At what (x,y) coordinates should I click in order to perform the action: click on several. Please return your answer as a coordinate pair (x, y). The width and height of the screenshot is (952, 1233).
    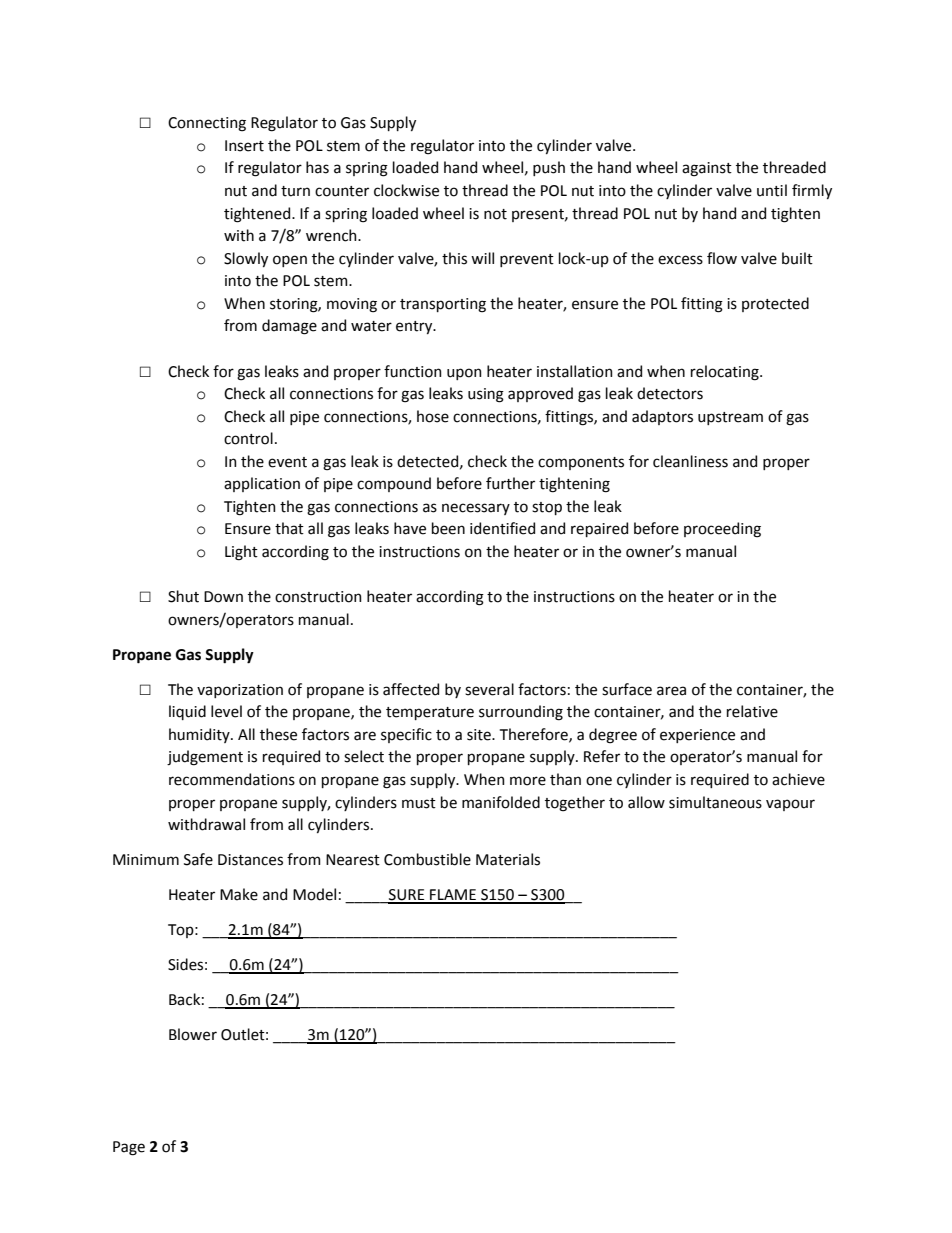
    Looking at the image, I should click on (489, 689).
